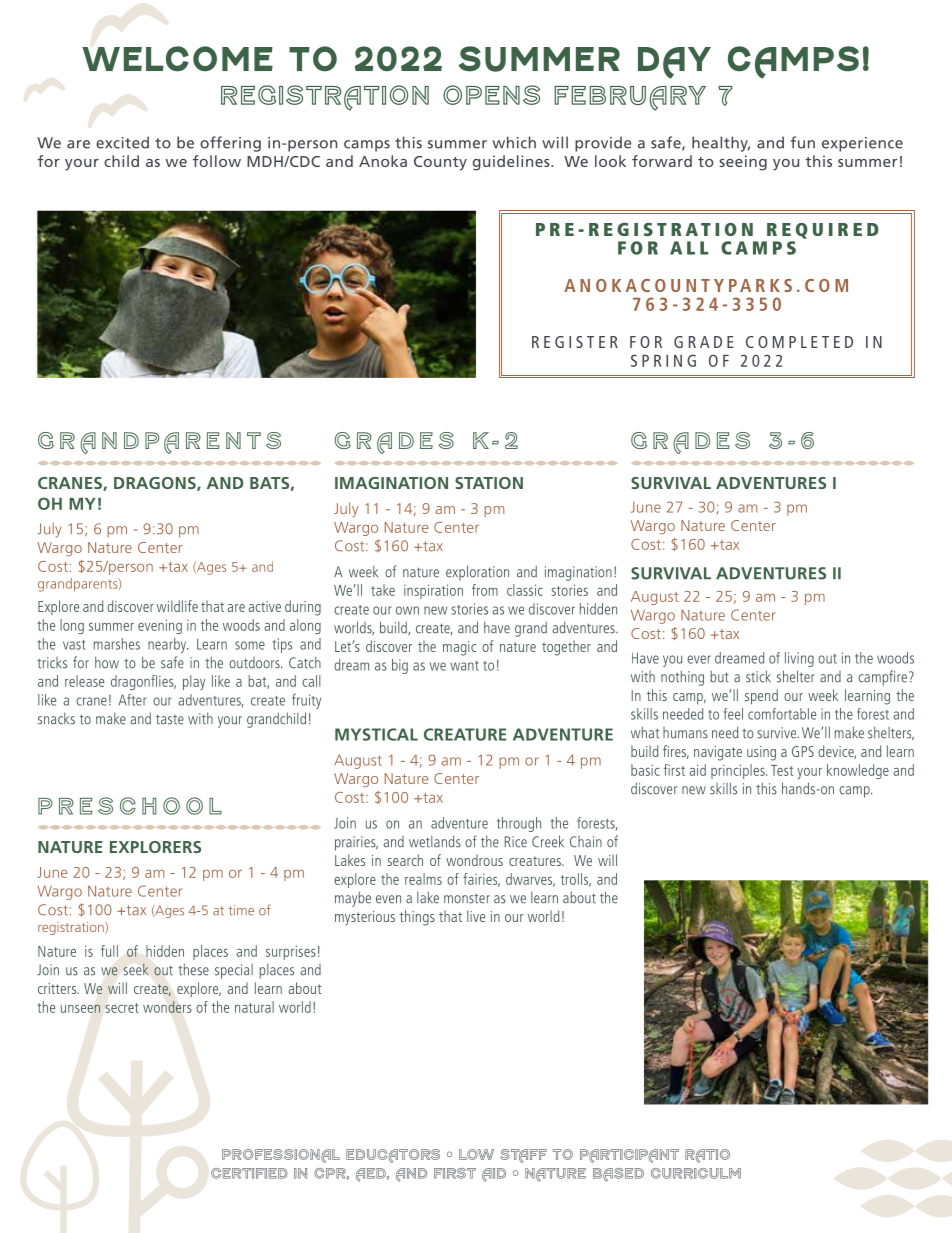 The width and height of the screenshot is (952, 1233). What do you see at coordinates (823, 231) in the screenshot?
I see `REQUIRED` at bounding box center [823, 231].
